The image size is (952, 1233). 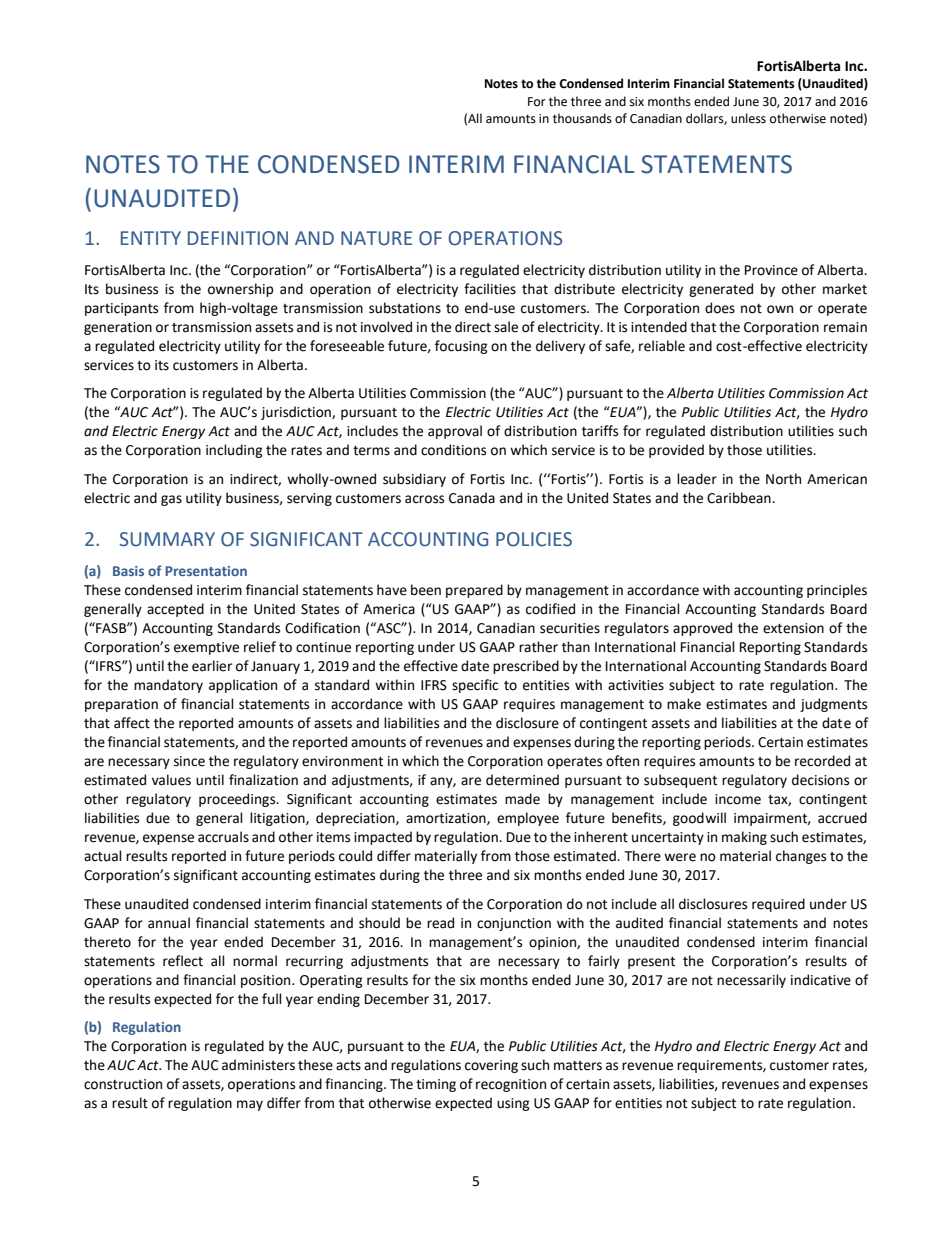 I want to click on prepared, so click(x=474, y=591).
